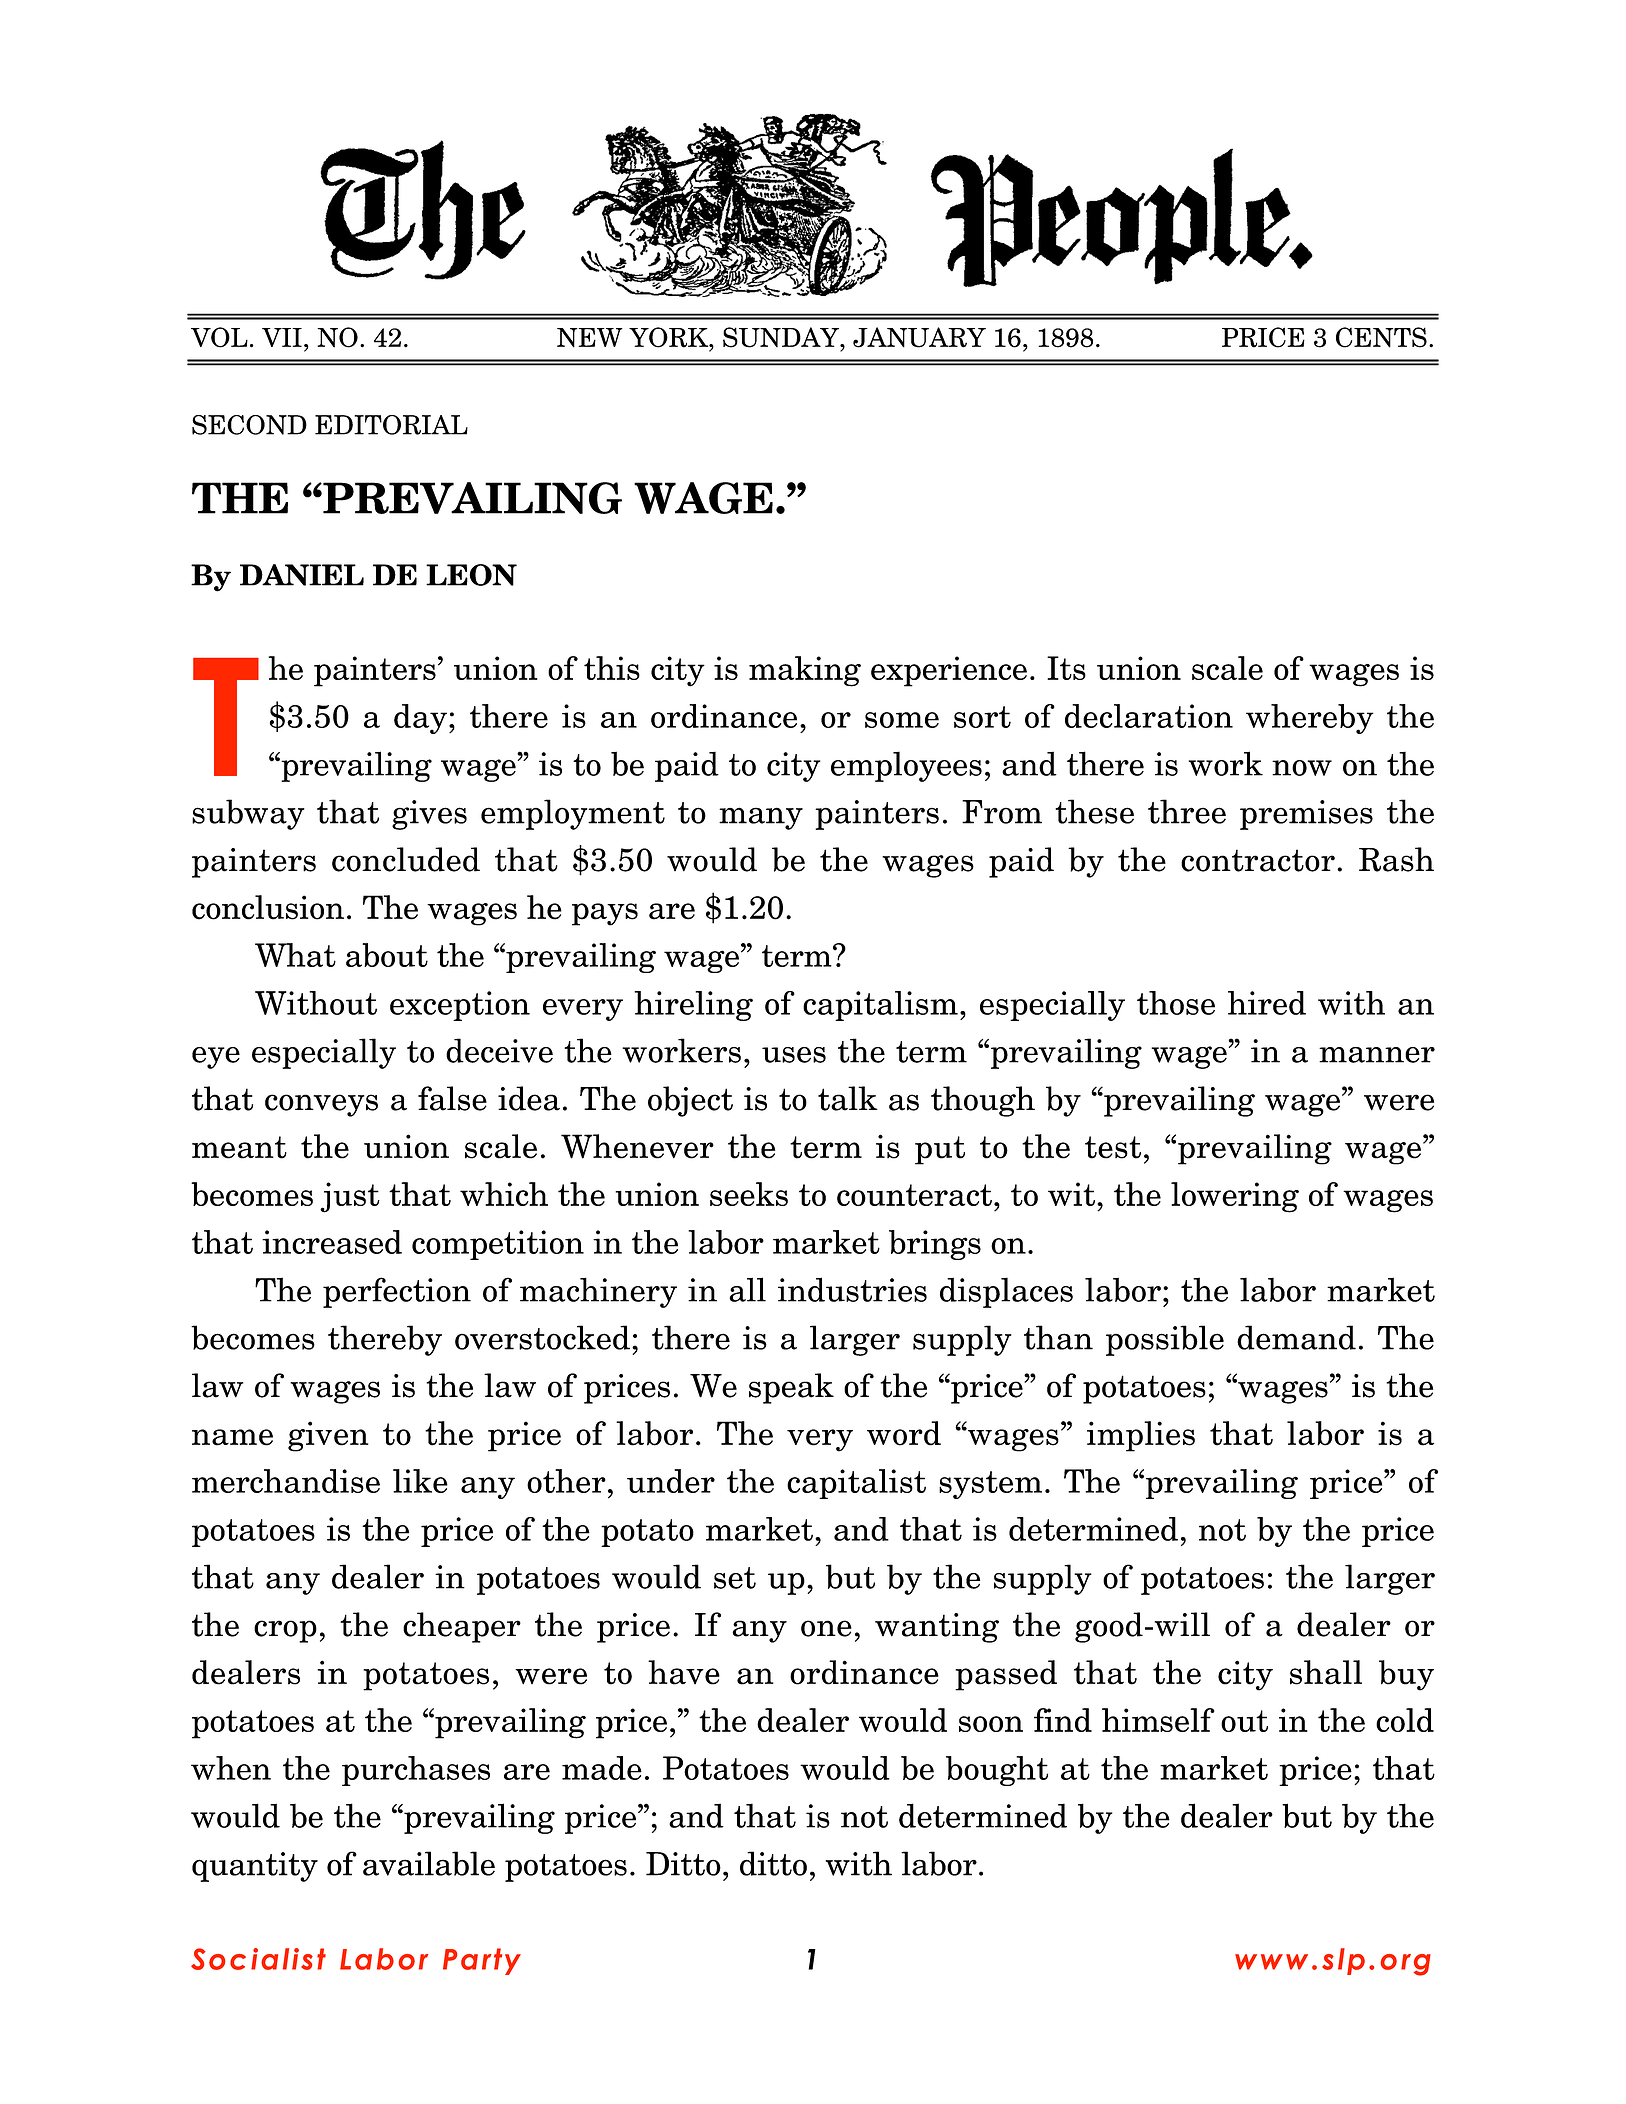 The height and width of the screenshot is (2104, 1626). I want to click on EDITORIAL, so click(391, 425).
